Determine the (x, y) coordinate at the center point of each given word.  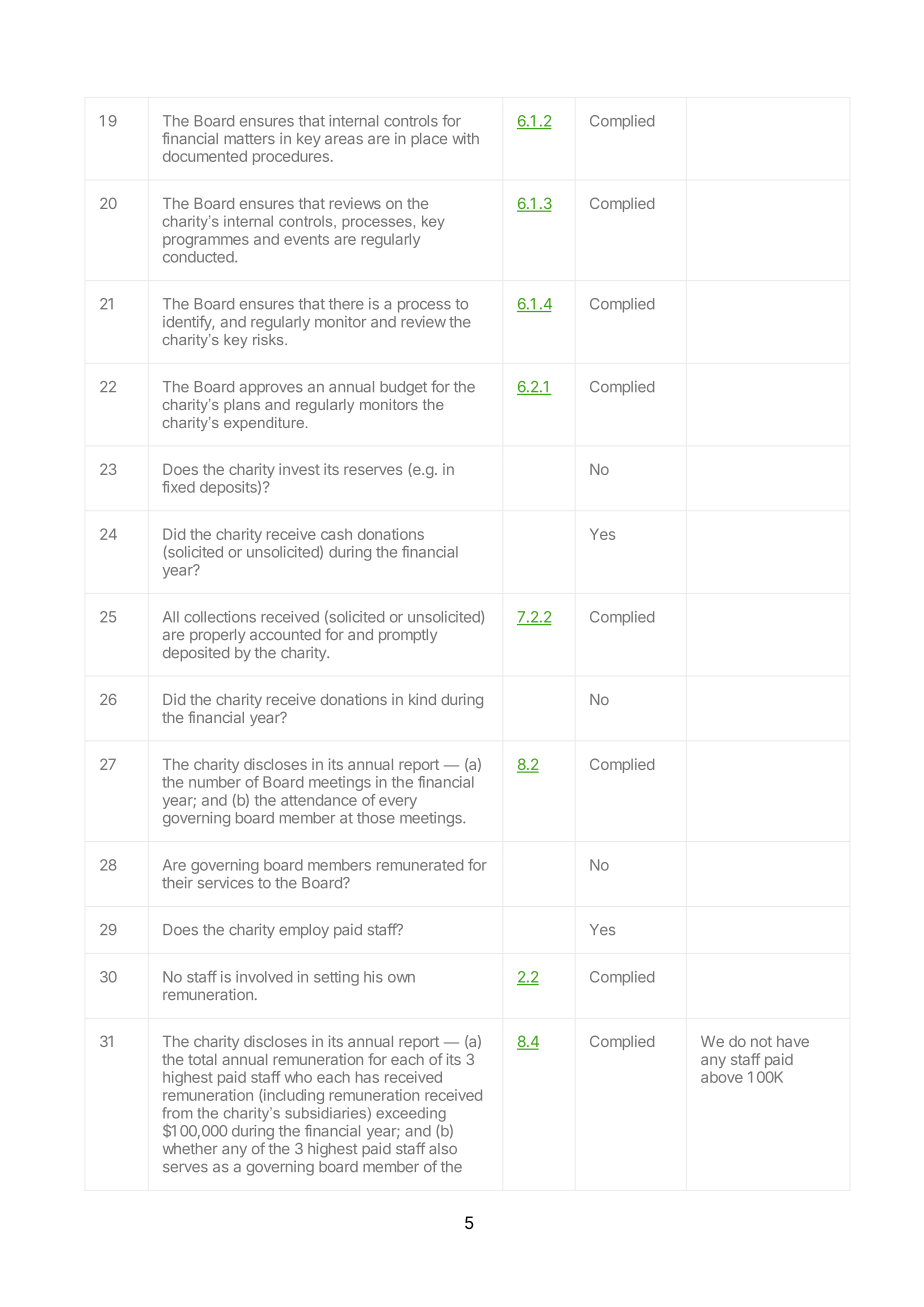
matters (249, 139)
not (761, 1041)
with (466, 138)
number (215, 782)
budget (403, 388)
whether (190, 1149)
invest (299, 469)
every (398, 803)
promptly (408, 636)
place (429, 140)
